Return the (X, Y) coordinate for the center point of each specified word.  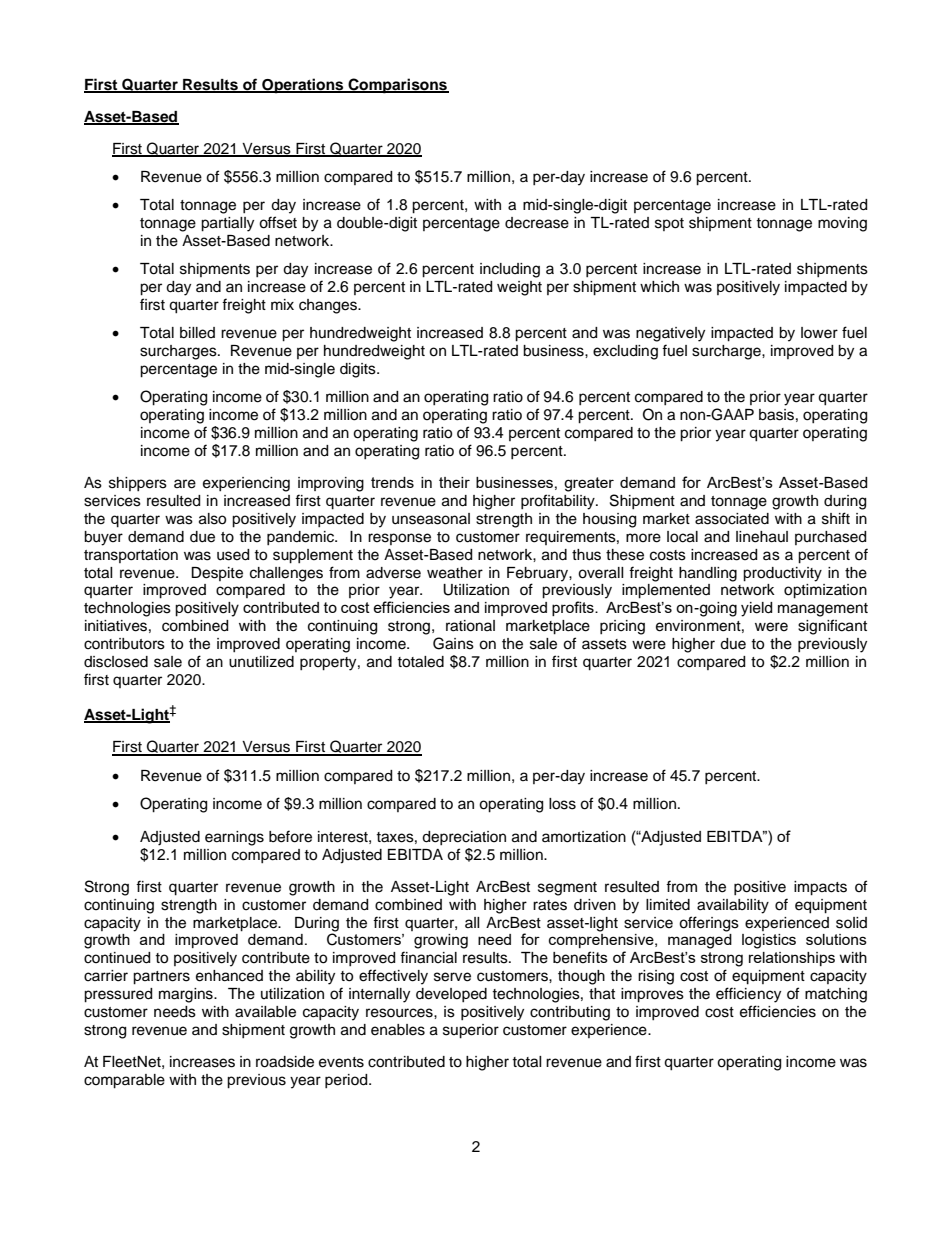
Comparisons (397, 86)
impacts (820, 888)
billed (197, 333)
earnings (234, 838)
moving (842, 224)
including (510, 270)
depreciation (464, 838)
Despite (217, 574)
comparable (124, 1081)
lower (819, 333)
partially (227, 224)
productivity (782, 574)
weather (455, 573)
